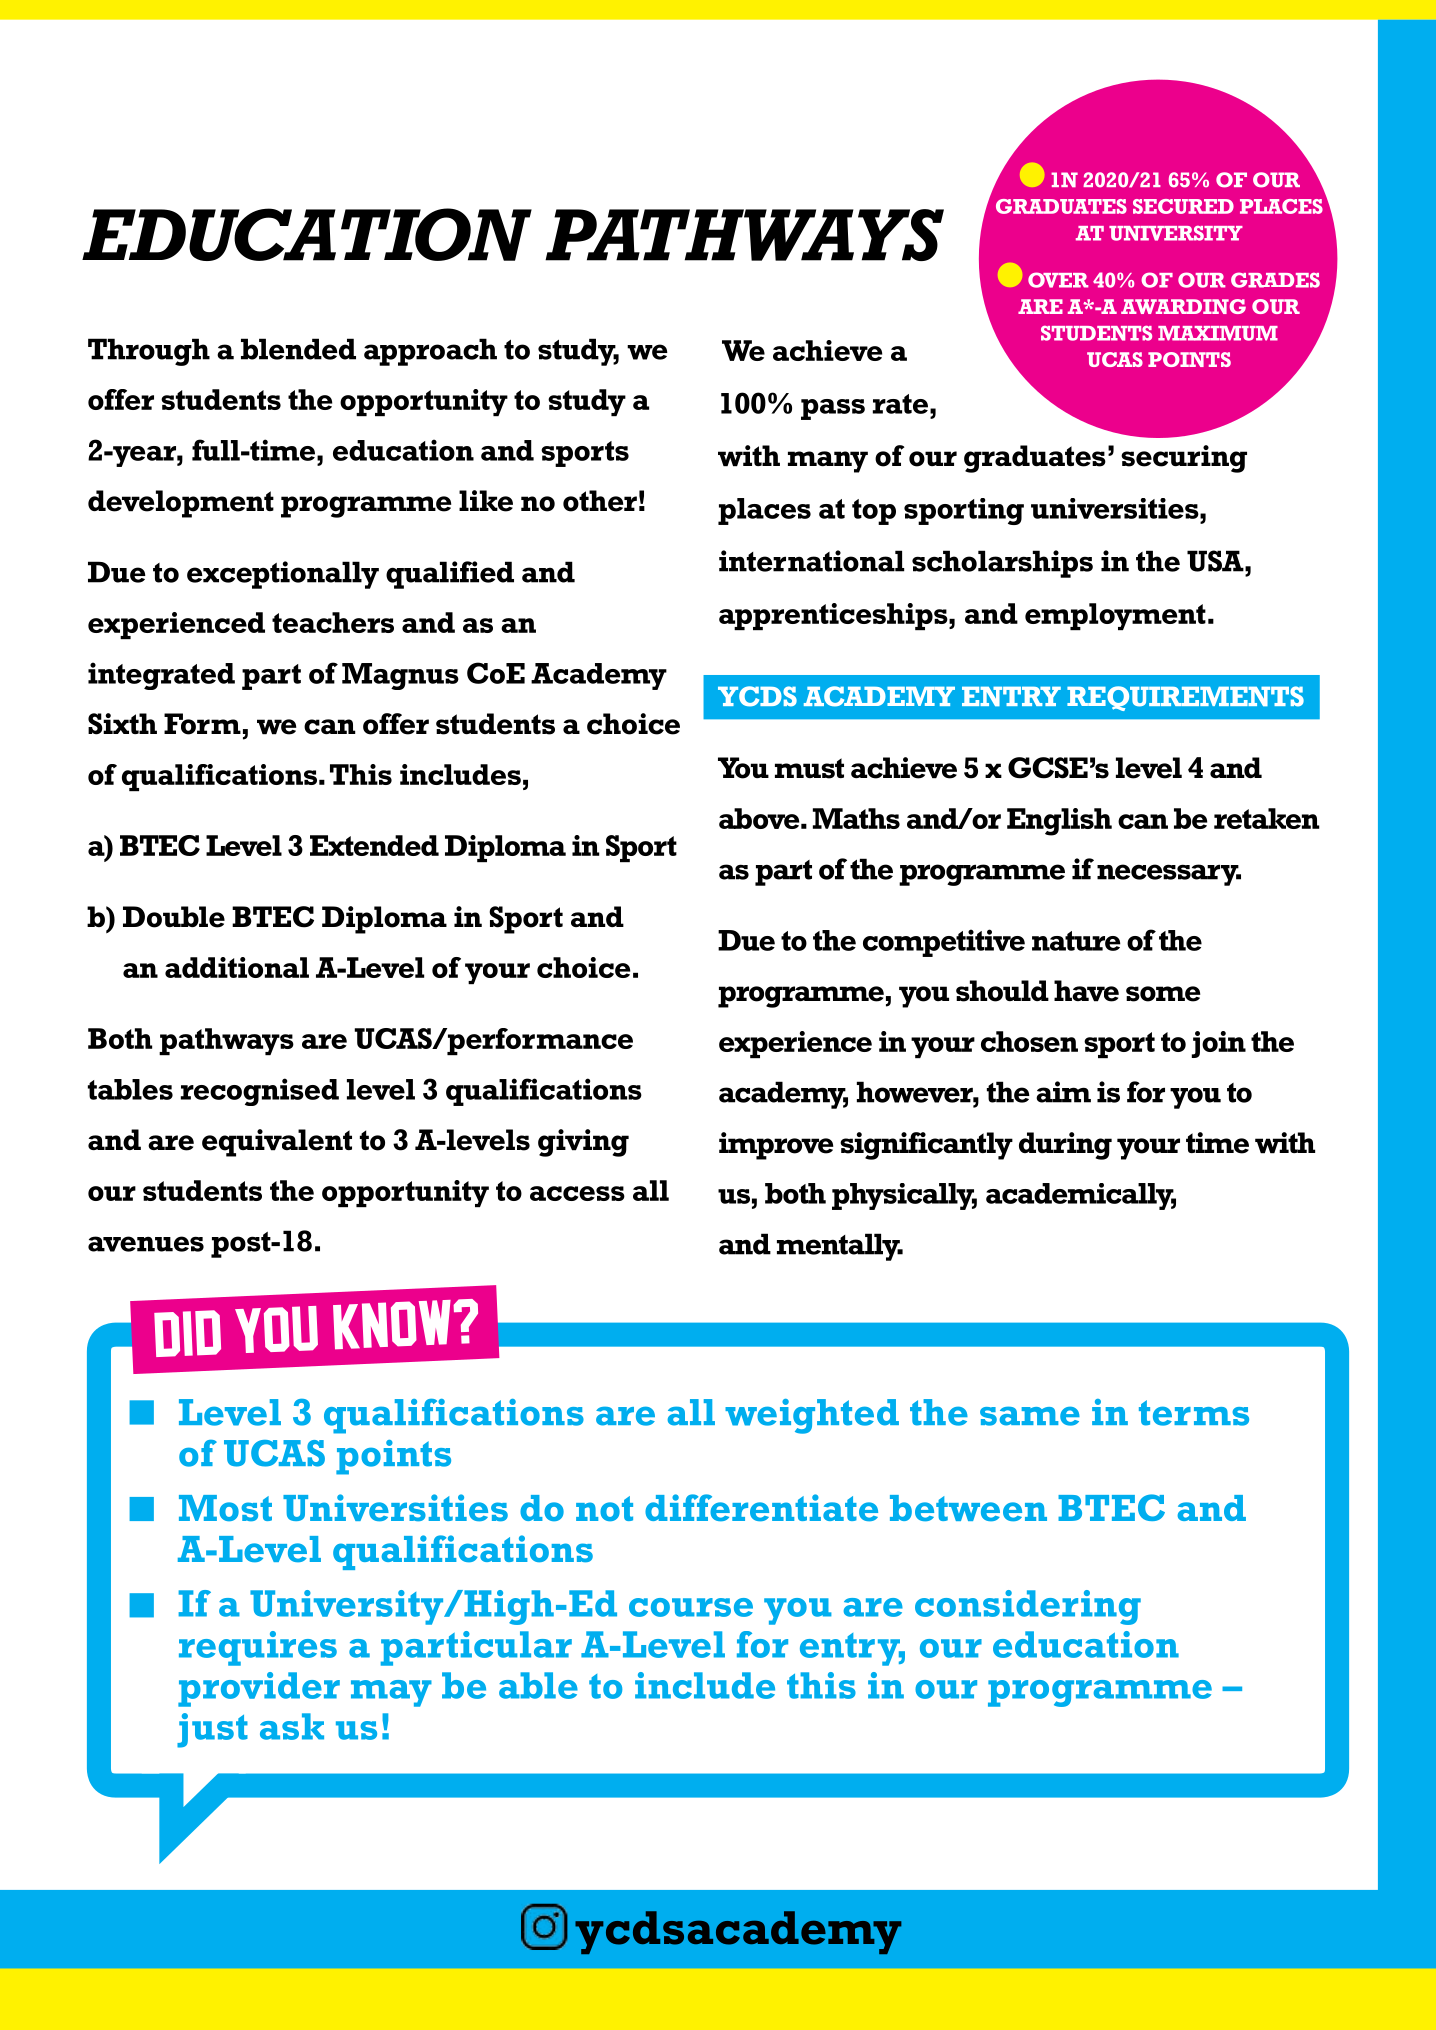  Describe the element at coordinates (259, 1689) in the screenshot. I see `provider` at that location.
